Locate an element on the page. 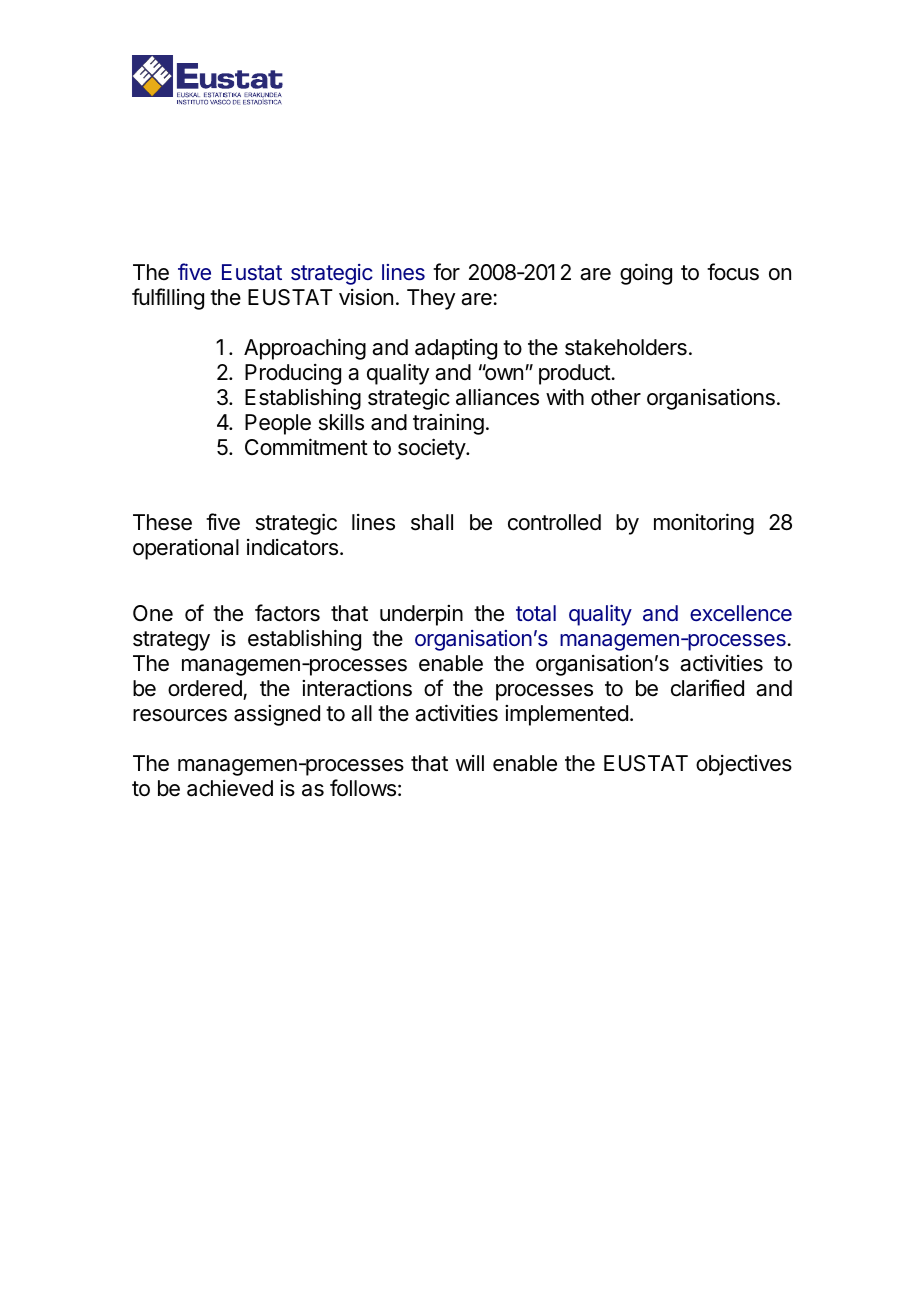  will is located at coordinates (470, 763).
